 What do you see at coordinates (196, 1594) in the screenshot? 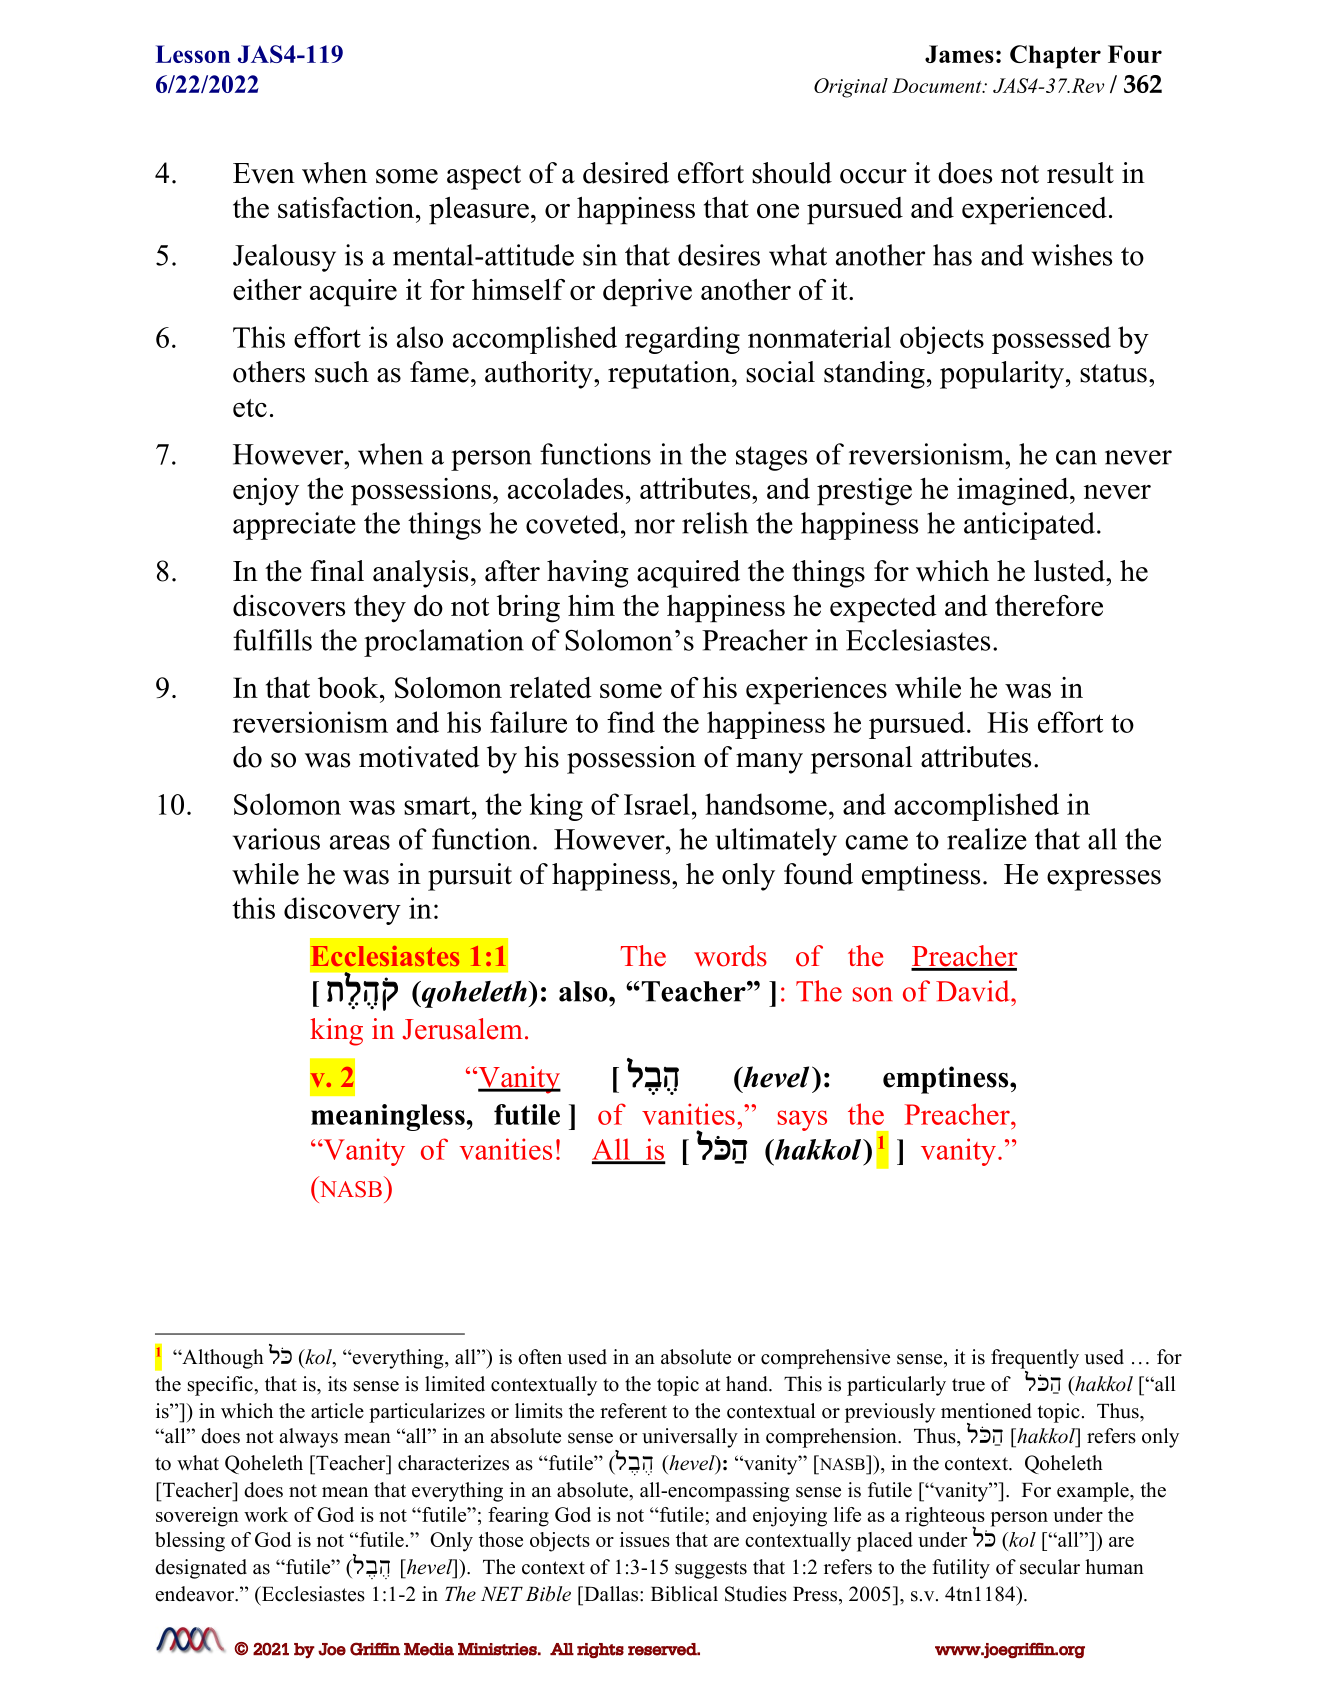
I see `endeavor` at bounding box center [196, 1594].
